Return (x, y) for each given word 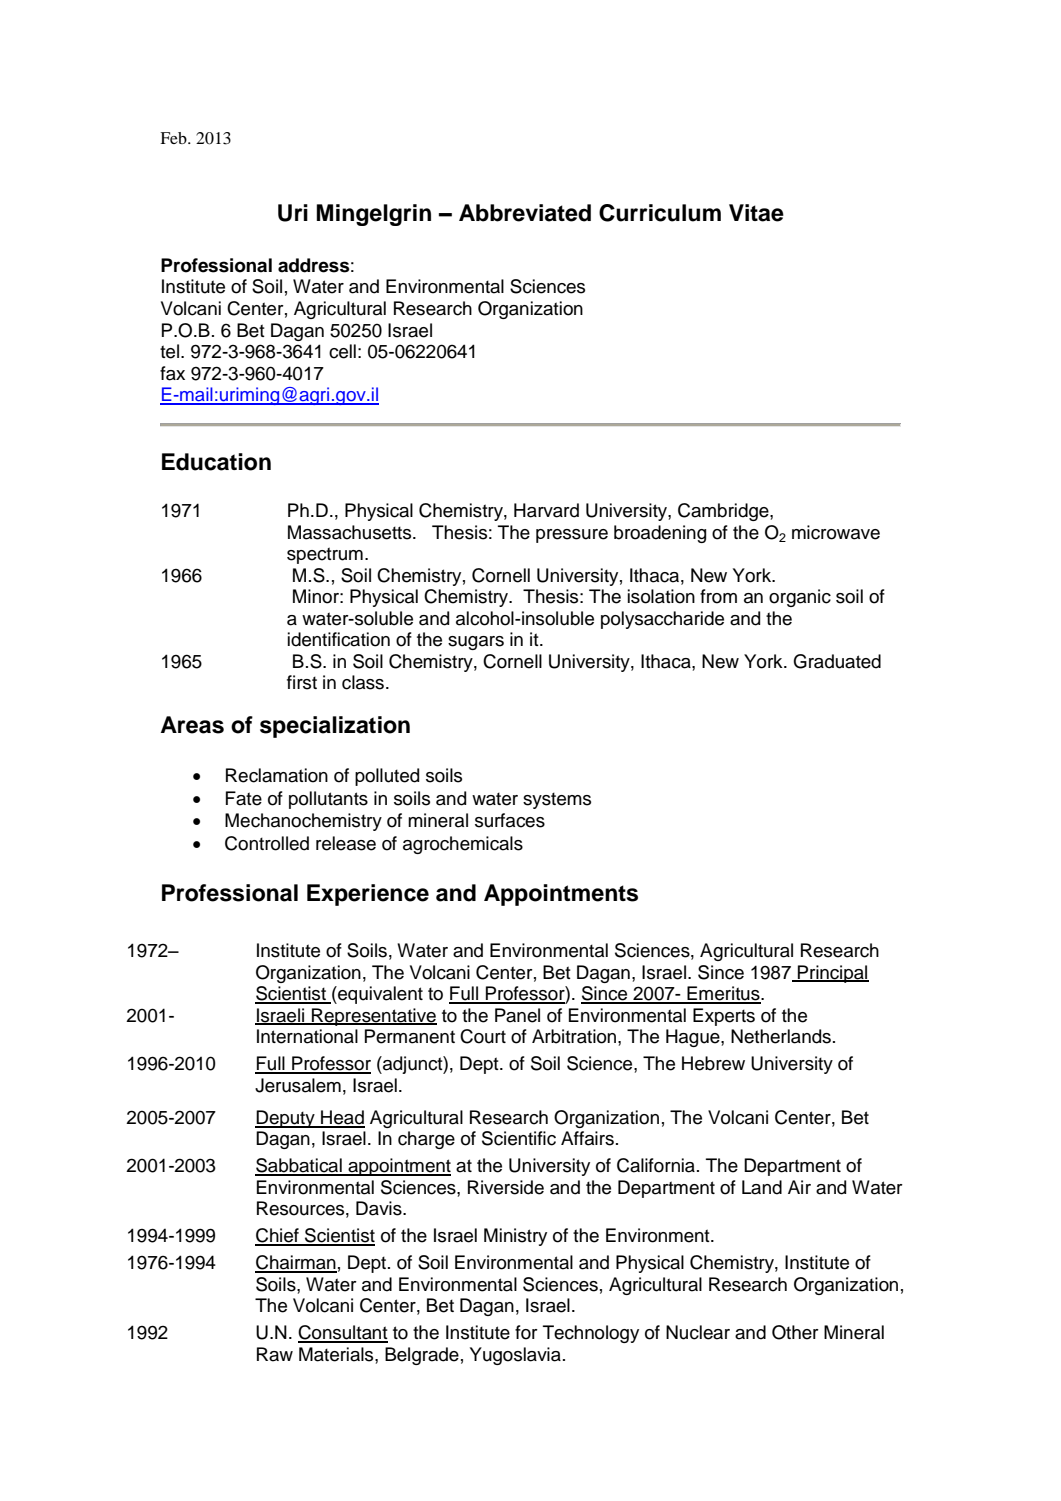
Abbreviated (525, 213)
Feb (174, 138)
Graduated (837, 661)
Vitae (756, 213)
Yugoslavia (515, 1356)
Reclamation (277, 775)
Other (795, 1332)
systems (557, 800)
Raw (275, 1354)
